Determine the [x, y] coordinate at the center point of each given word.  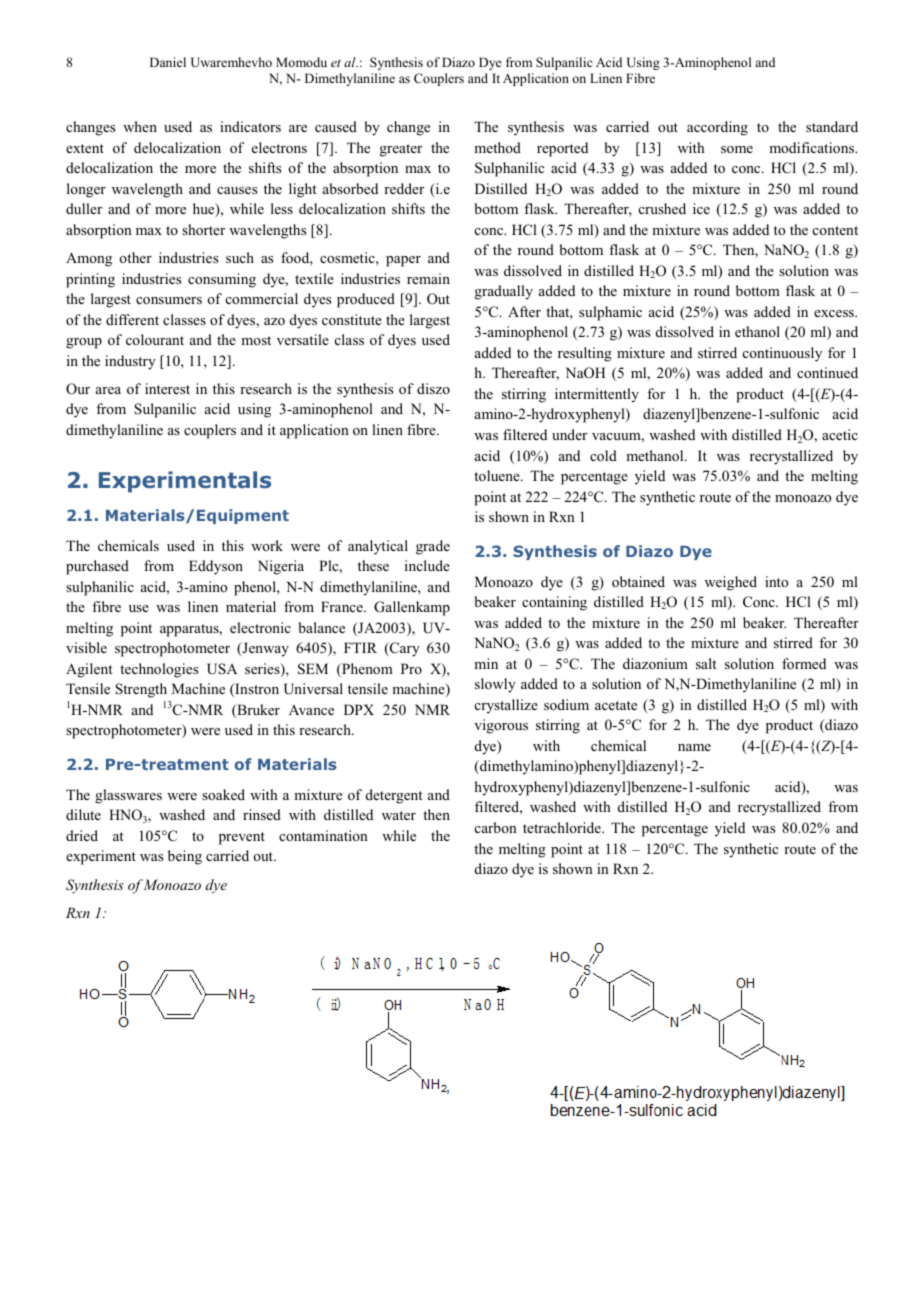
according [717, 128]
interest [167, 388]
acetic [840, 434]
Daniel [168, 62]
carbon [496, 827]
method [497, 147]
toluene [498, 475]
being [185, 857]
